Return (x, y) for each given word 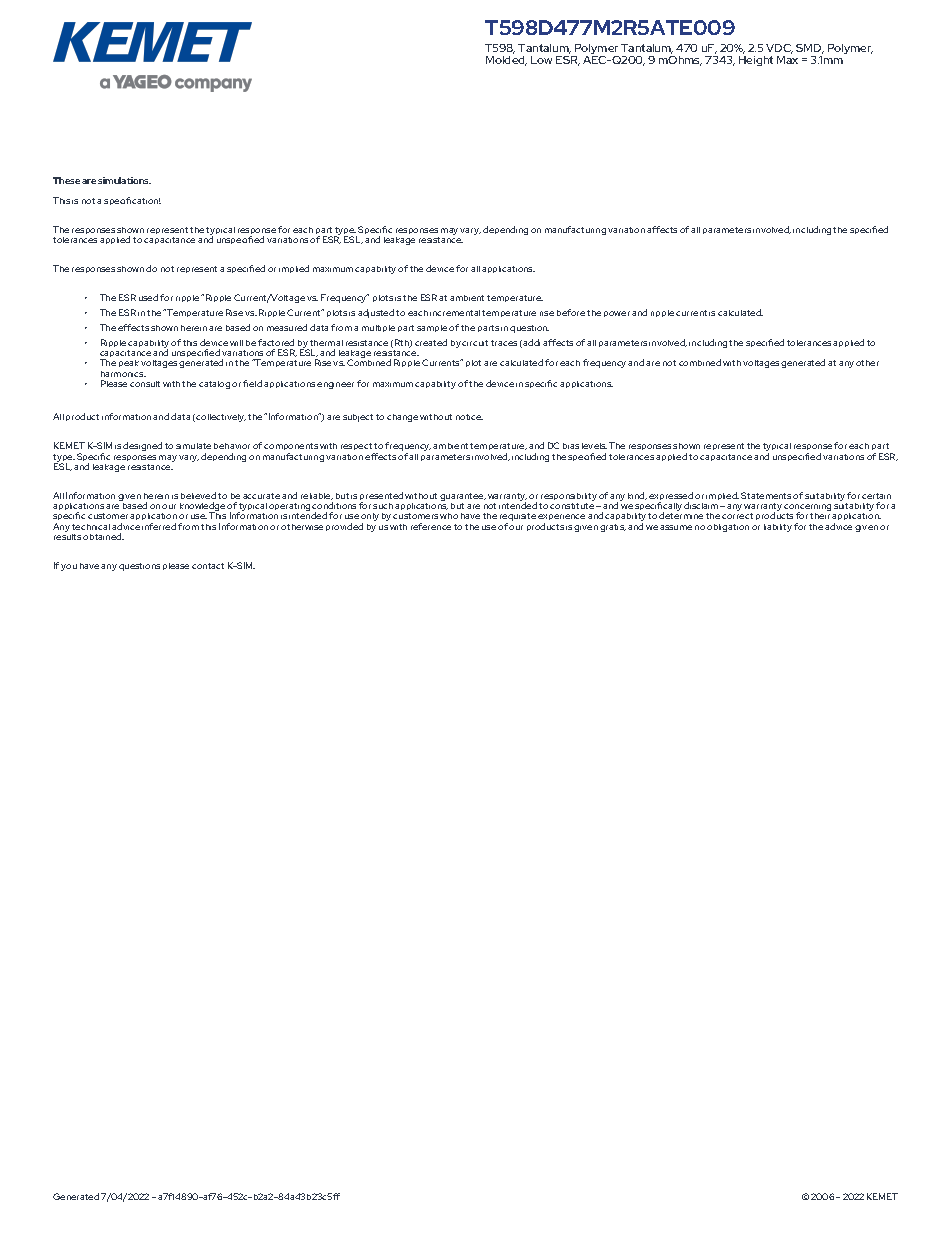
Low (541, 60)
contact (208, 566)
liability (778, 528)
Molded (506, 61)
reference (431, 526)
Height (756, 61)
